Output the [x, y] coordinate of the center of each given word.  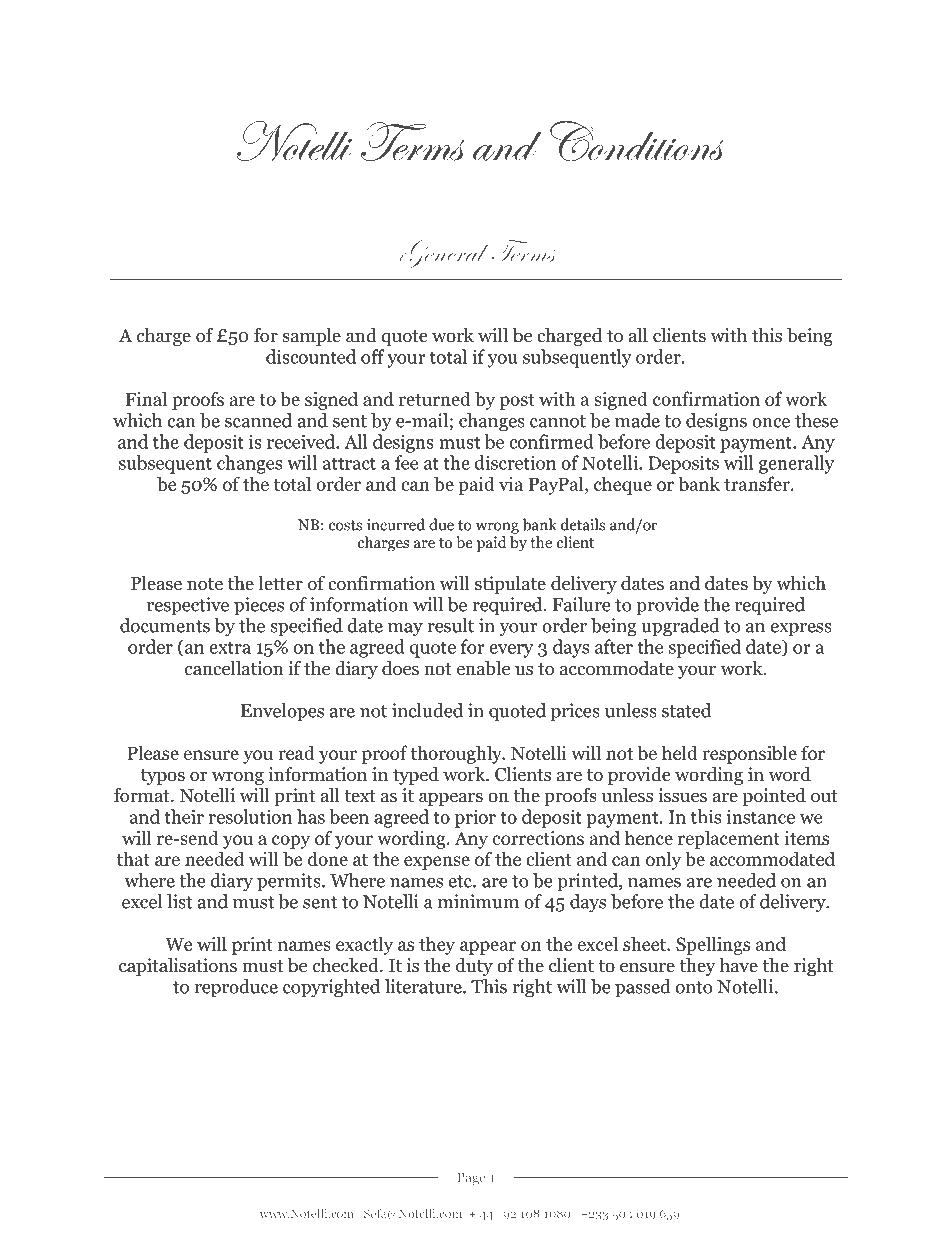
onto [694, 987]
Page [471, 1178]
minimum [478, 901]
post [517, 402]
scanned [258, 420]
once [771, 423]
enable [483, 668]
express [801, 630]
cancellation [234, 668]
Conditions [637, 142]
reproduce [236, 988]
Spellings [713, 945]
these [816, 420]
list [180, 901]
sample [311, 337]
